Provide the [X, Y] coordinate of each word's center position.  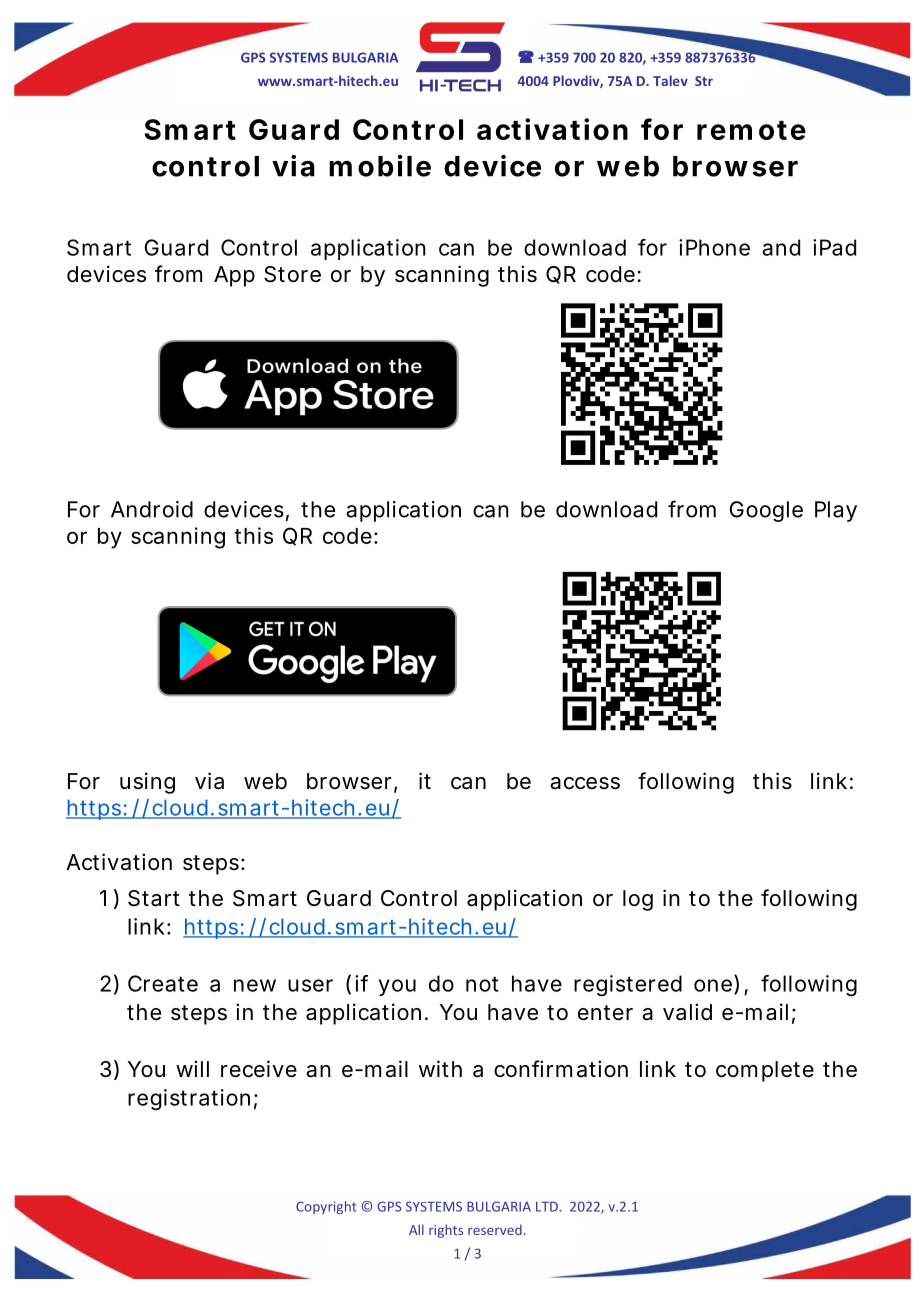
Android [152, 509]
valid [687, 1012]
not [482, 984]
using [147, 783]
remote [751, 130]
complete [765, 1071]
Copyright [326, 1207]
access [585, 783]
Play [836, 511]
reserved [495, 1229]
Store [292, 274]
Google [766, 511]
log [638, 900]
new [255, 985]
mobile [380, 166]
